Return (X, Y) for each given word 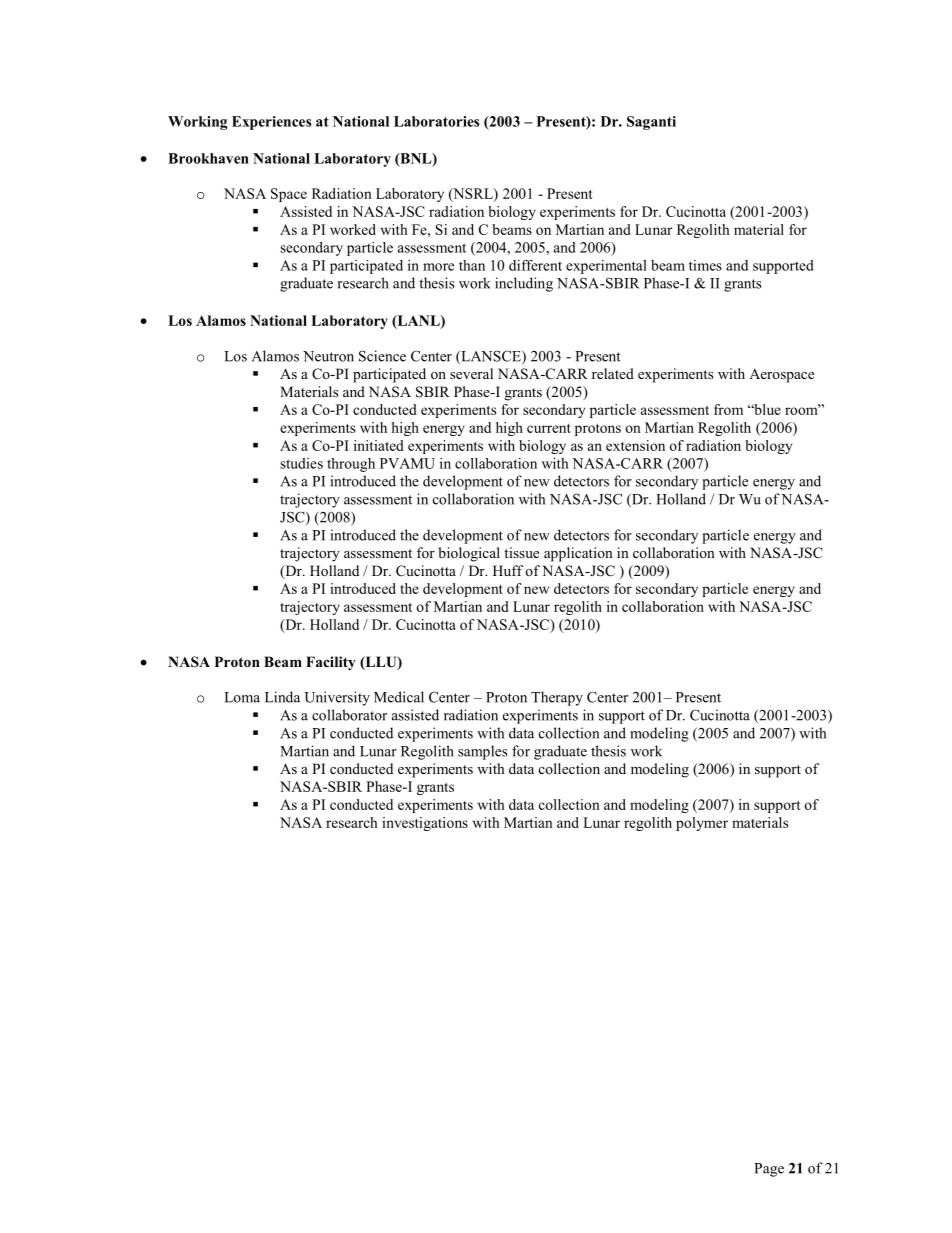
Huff (508, 570)
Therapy (557, 698)
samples (482, 752)
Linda (282, 697)
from (728, 409)
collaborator (349, 715)
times (705, 265)
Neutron (328, 356)
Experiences (272, 123)
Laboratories (437, 121)
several (471, 373)
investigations (425, 824)
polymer (702, 824)
